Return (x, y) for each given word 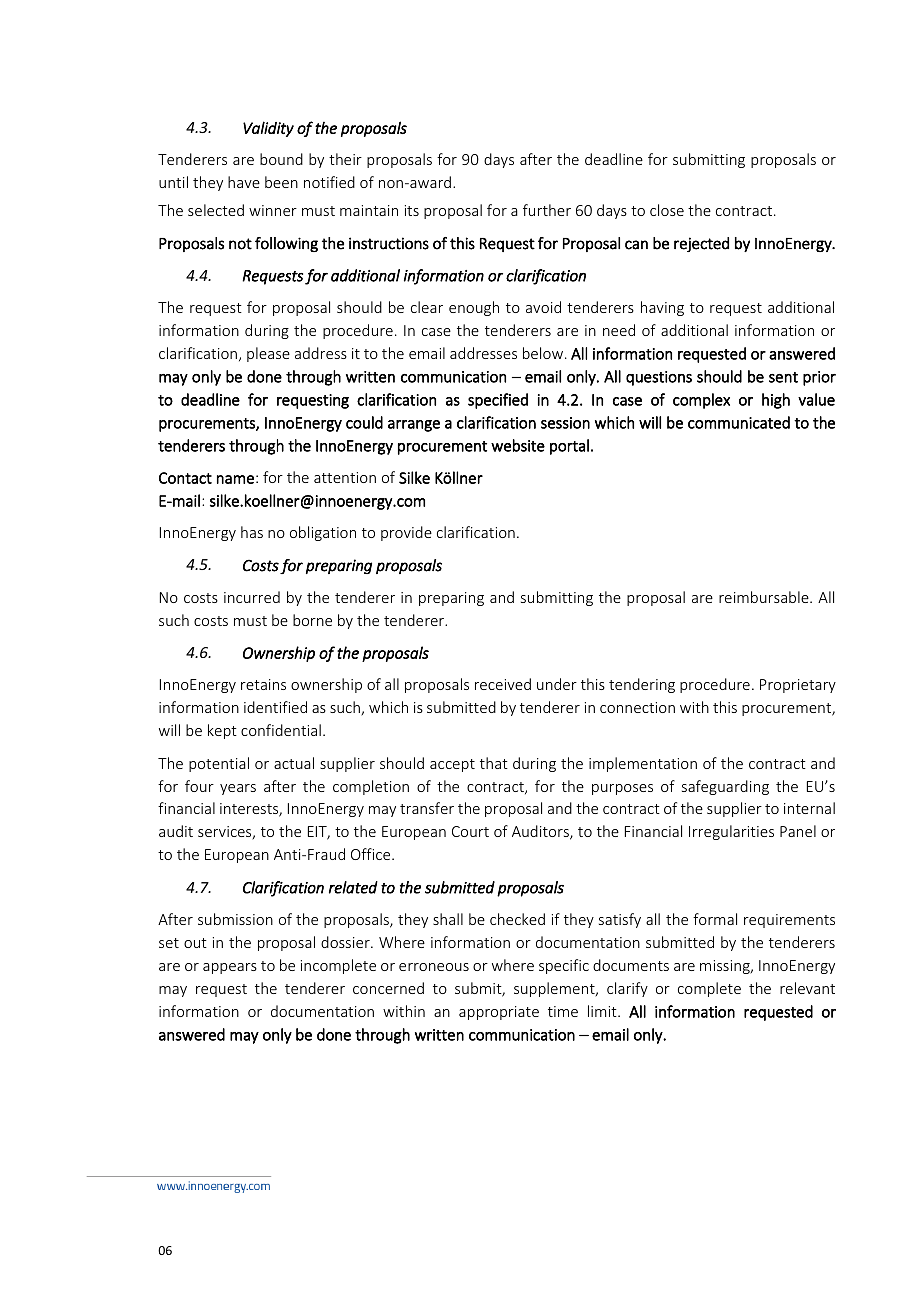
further (547, 210)
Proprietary (798, 686)
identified (275, 707)
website (518, 445)
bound (281, 159)
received (503, 684)
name (235, 479)
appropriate (499, 1013)
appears (230, 968)
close (667, 210)
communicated (739, 422)
